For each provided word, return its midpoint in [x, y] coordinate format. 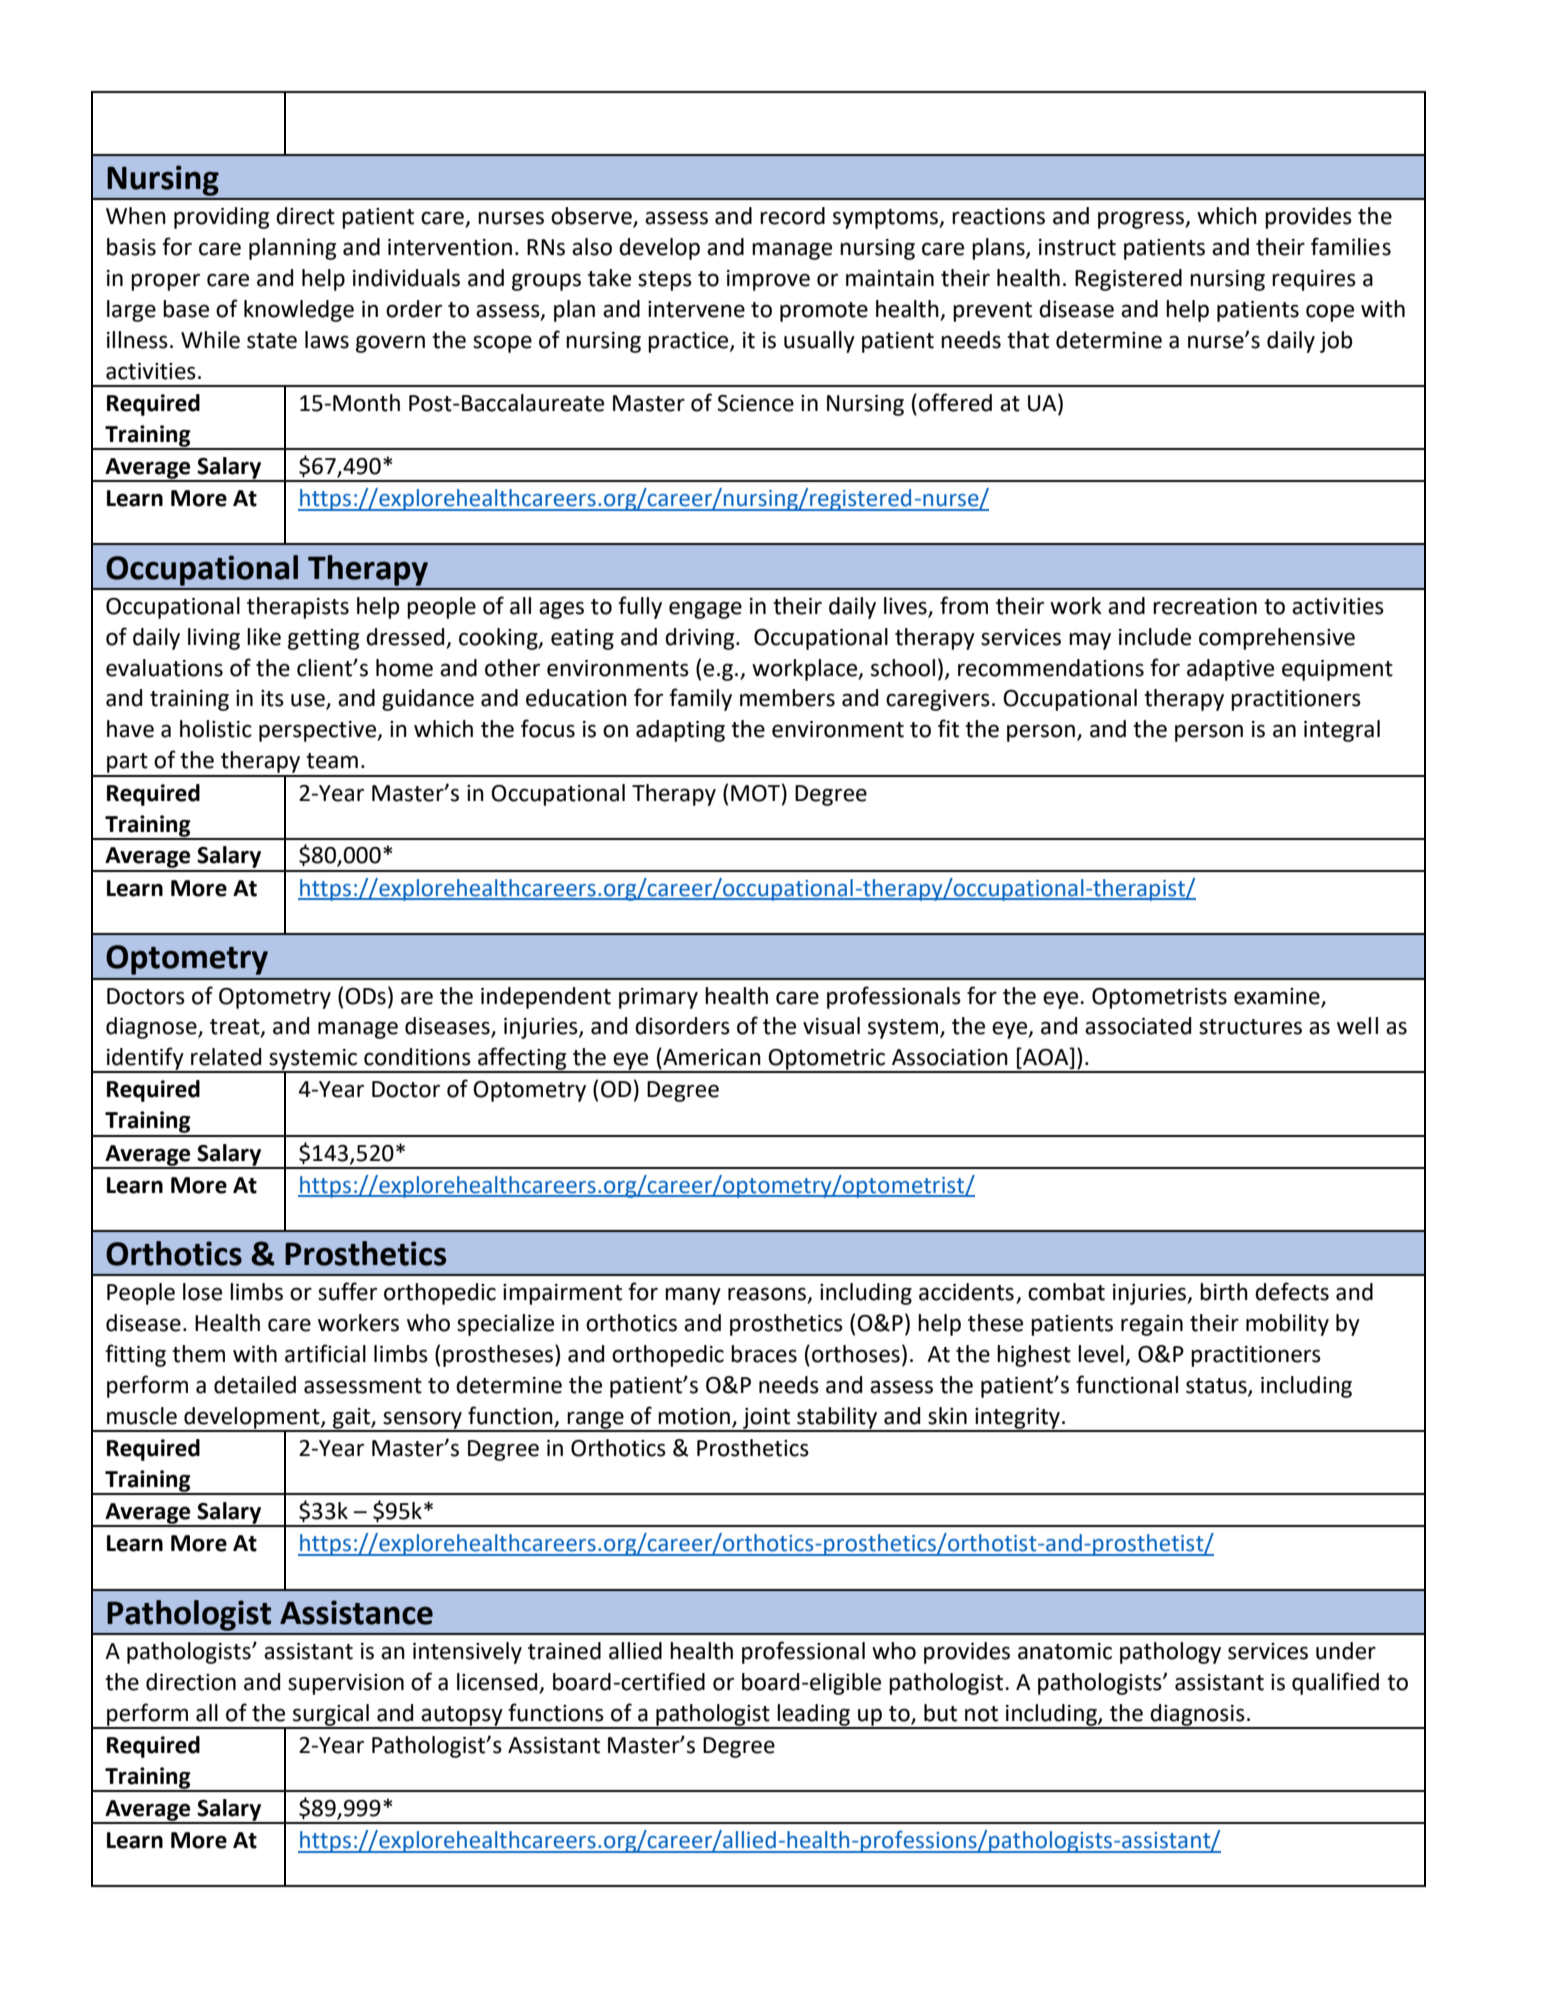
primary [658, 998]
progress [1142, 220]
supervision [346, 1684]
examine [1277, 996]
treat [236, 1028]
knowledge [299, 311]
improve [768, 280]
